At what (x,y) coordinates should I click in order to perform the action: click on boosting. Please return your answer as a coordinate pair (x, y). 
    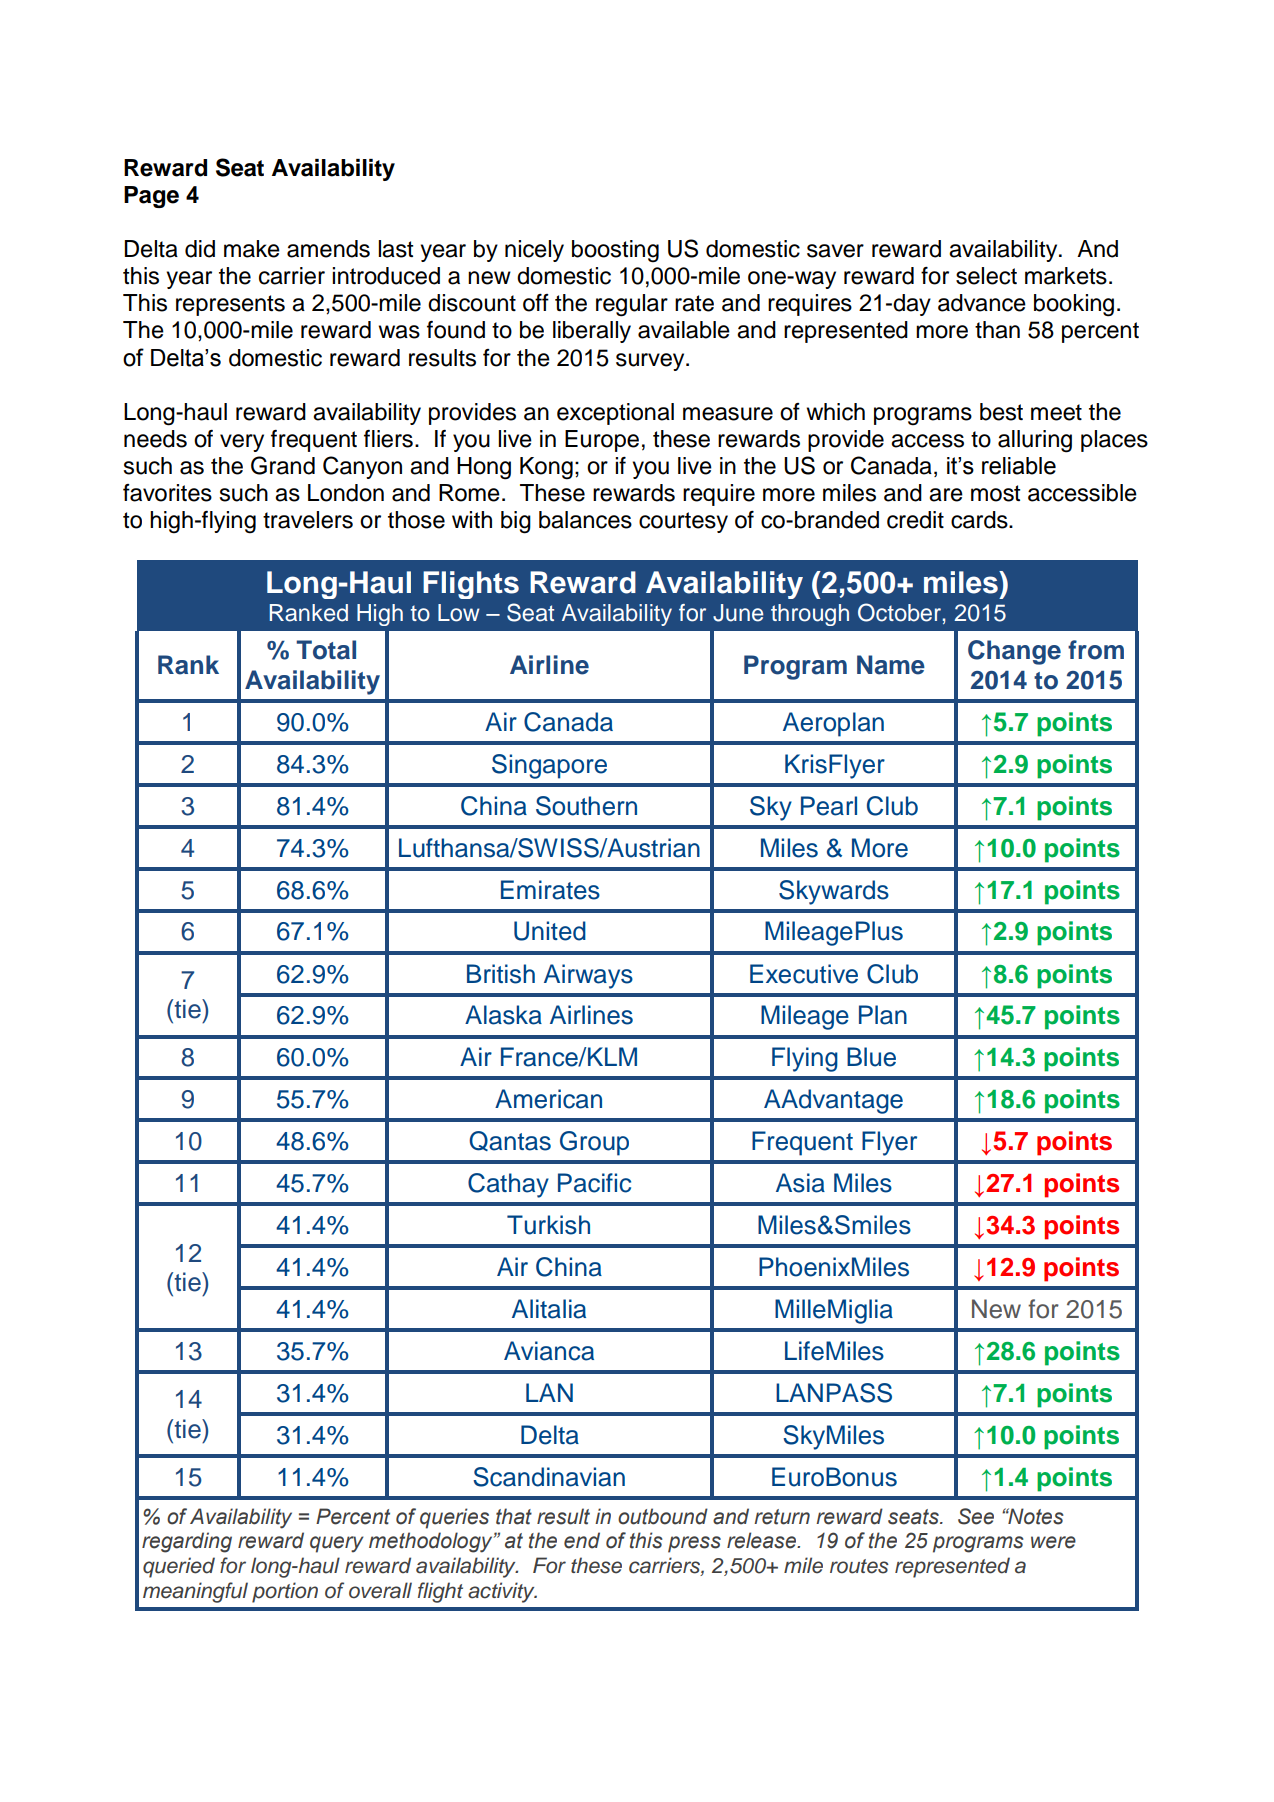
    Looking at the image, I should click on (615, 251).
